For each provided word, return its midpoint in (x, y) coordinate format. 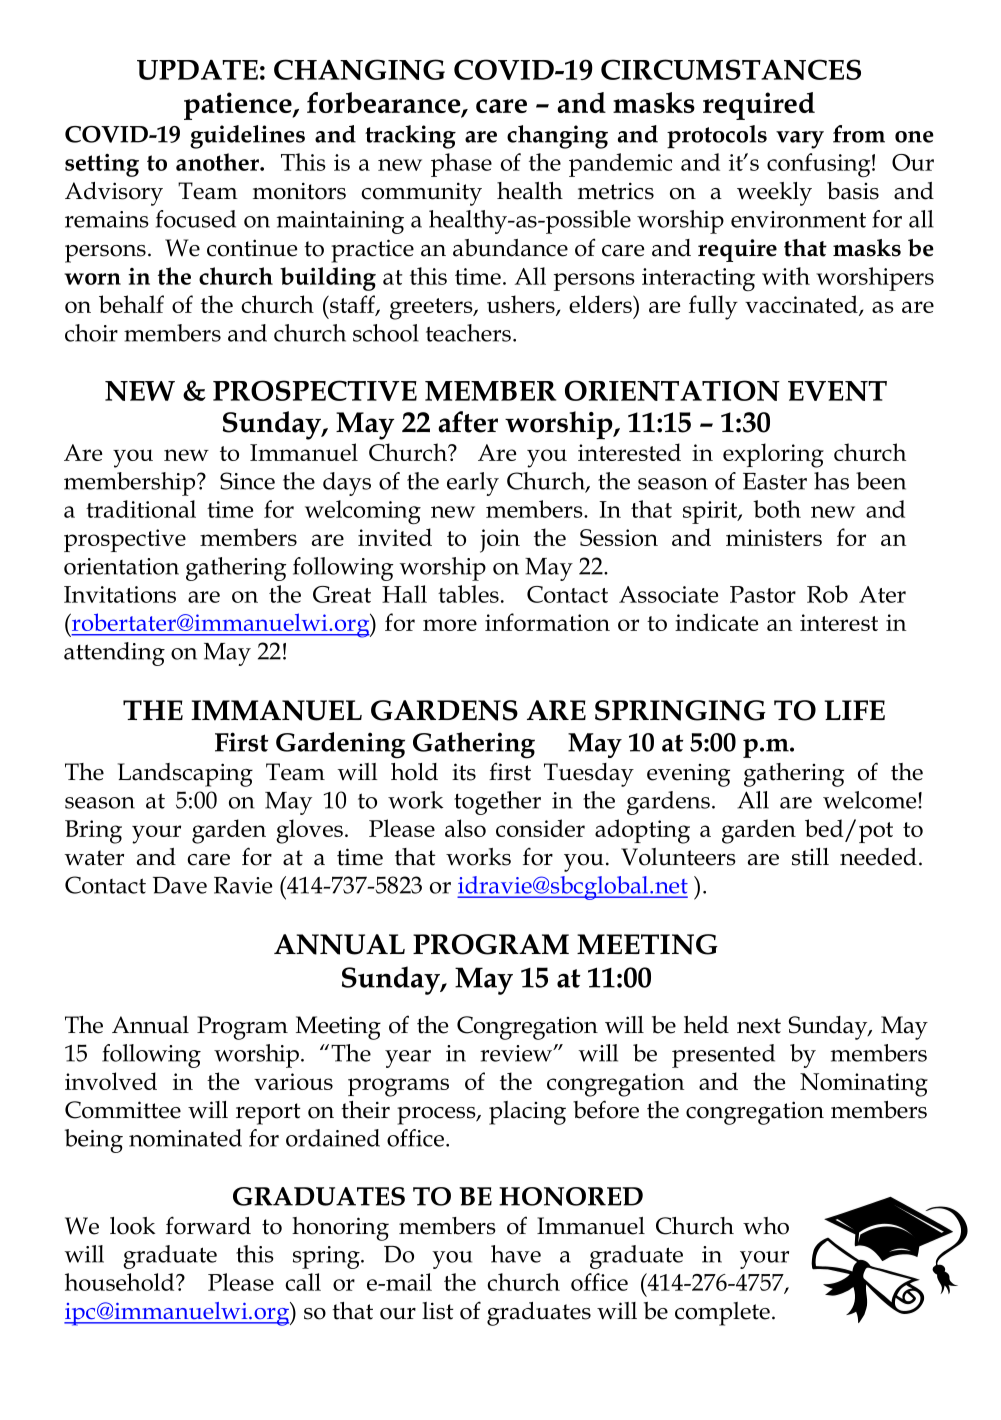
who (766, 1226)
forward (208, 1225)
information (547, 622)
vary (800, 140)
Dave (180, 885)
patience (239, 106)
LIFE (854, 710)
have (516, 1254)
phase (461, 165)
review (517, 1053)
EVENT (837, 391)
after (468, 422)
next (759, 1026)
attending (114, 654)
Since (247, 481)
